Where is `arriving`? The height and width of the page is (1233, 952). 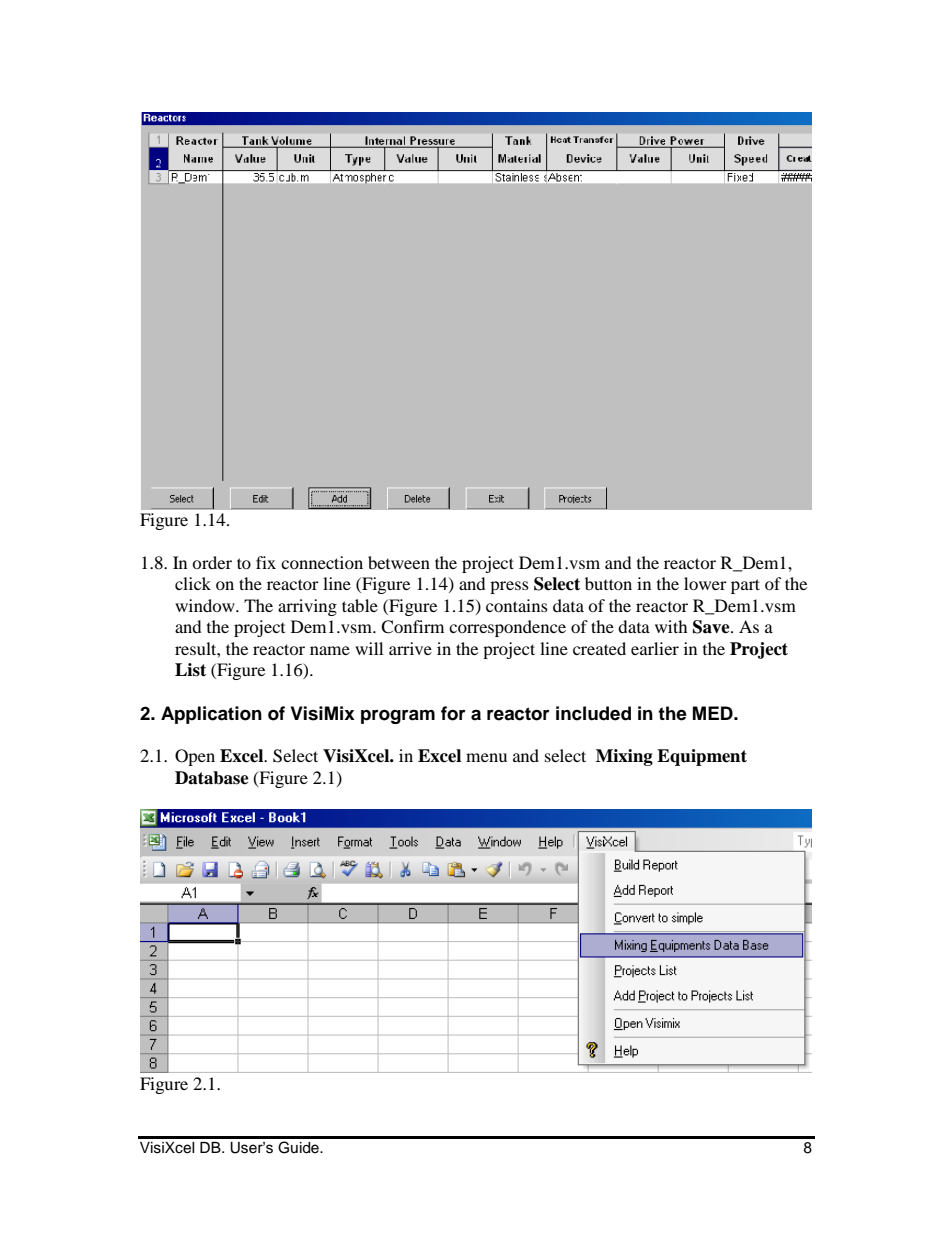 arriving is located at coordinates (307, 607).
